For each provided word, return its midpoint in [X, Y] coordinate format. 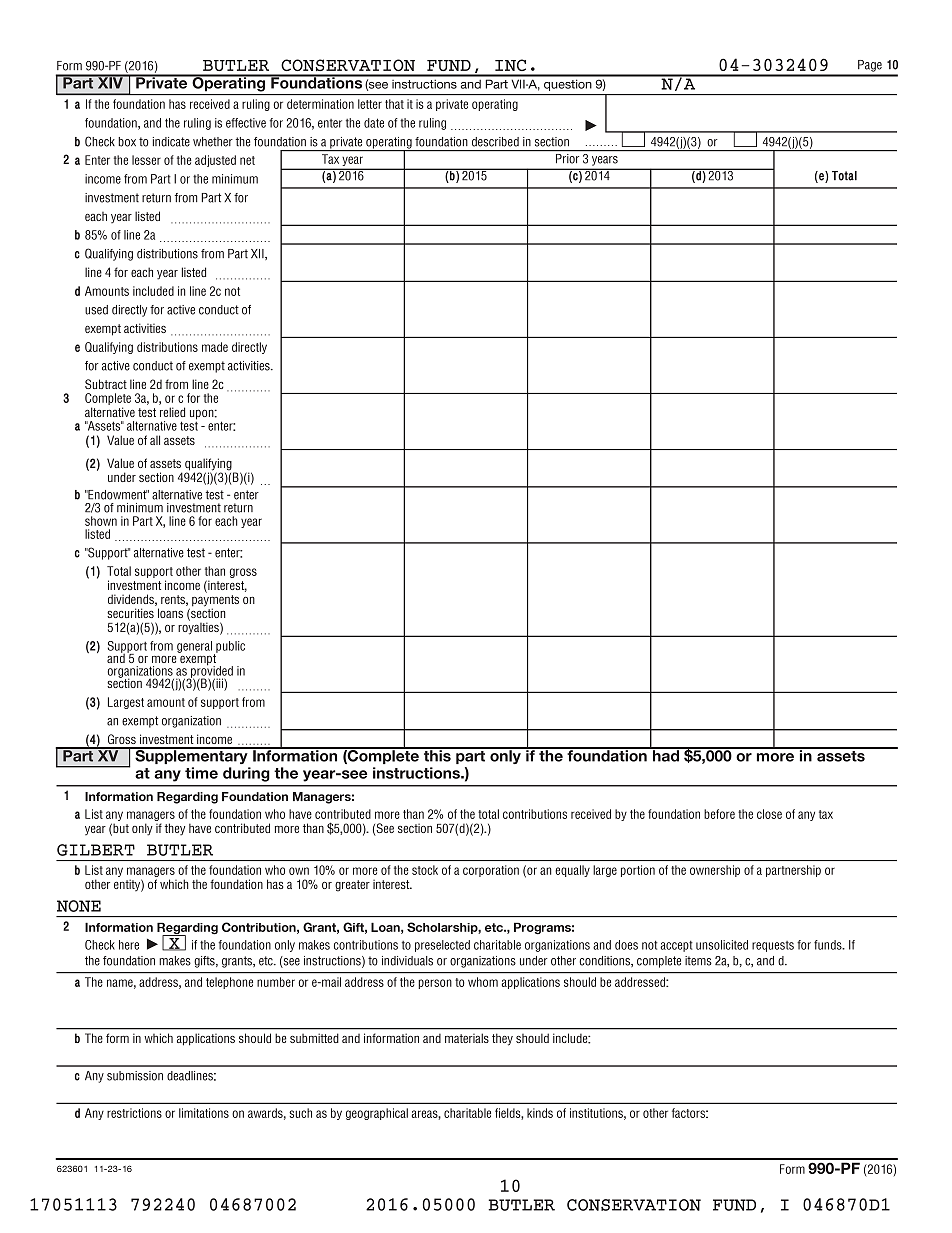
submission [135, 1076]
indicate [171, 142]
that [394, 104]
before [719, 814]
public [229, 648]
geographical [377, 1114]
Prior [567, 159]
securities [130, 613]
